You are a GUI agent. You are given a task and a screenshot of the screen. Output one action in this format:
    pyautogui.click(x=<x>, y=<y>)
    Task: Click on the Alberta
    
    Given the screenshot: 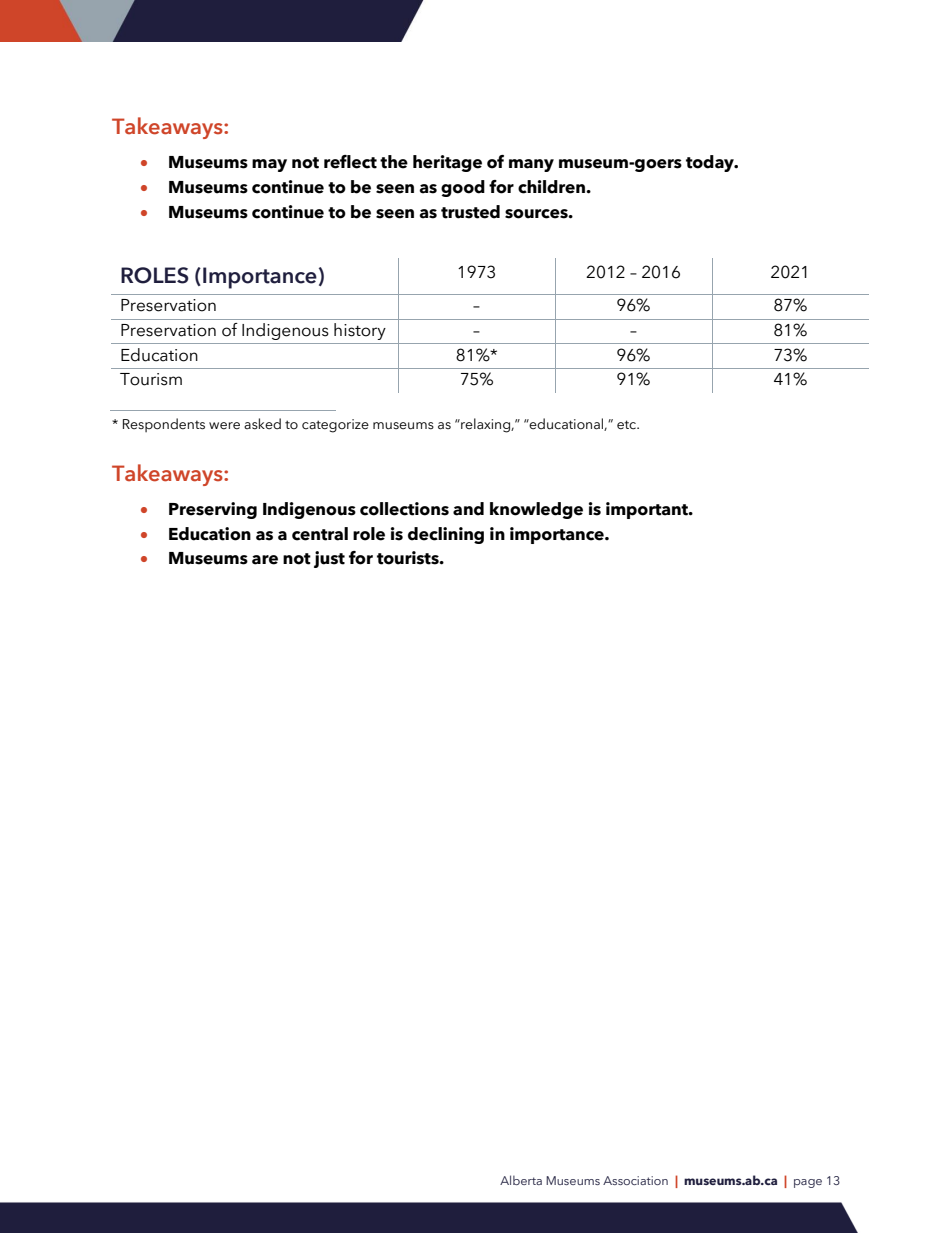 What is the action you would take?
    pyautogui.click(x=521, y=1180)
